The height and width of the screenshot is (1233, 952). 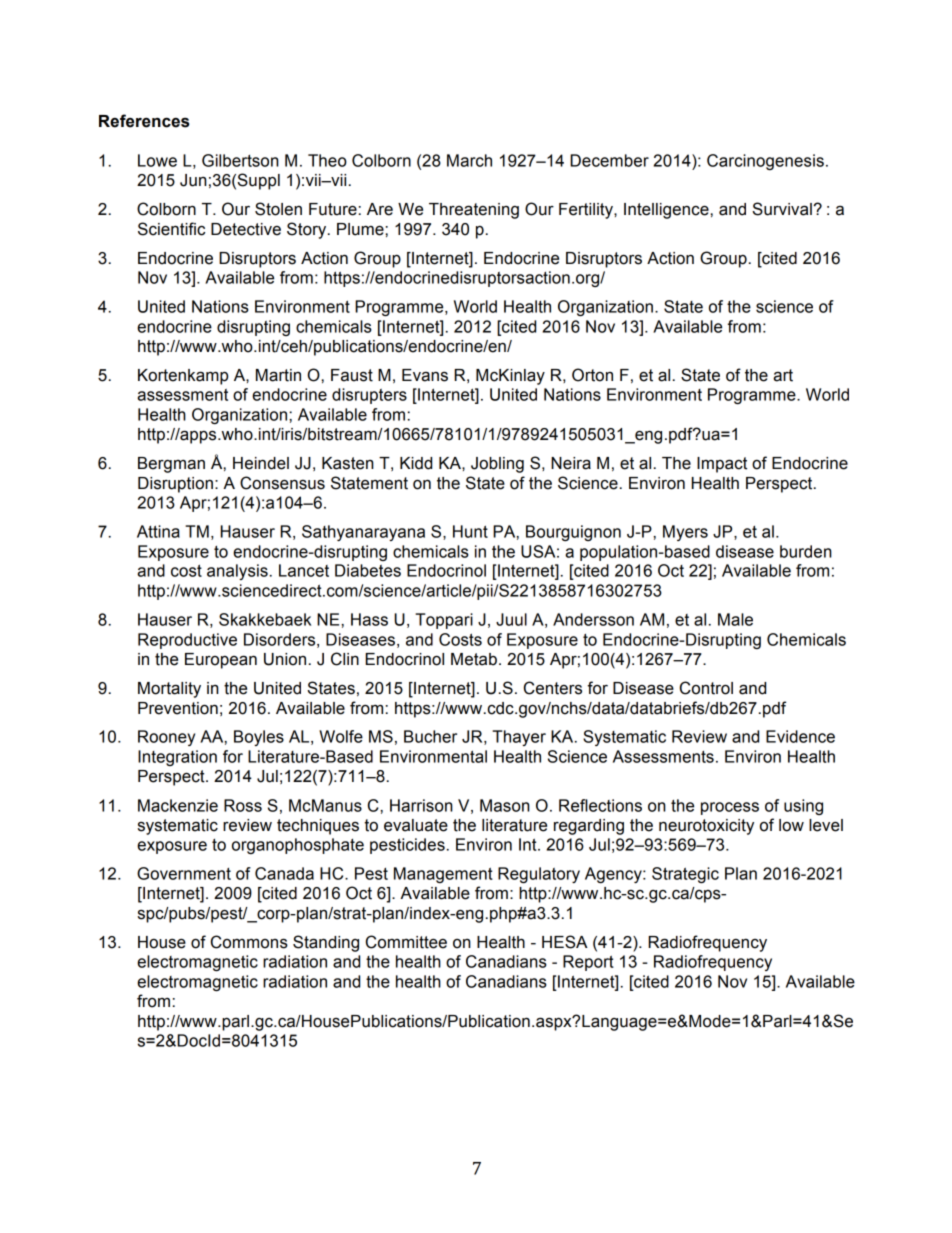 I want to click on March, so click(x=469, y=160).
